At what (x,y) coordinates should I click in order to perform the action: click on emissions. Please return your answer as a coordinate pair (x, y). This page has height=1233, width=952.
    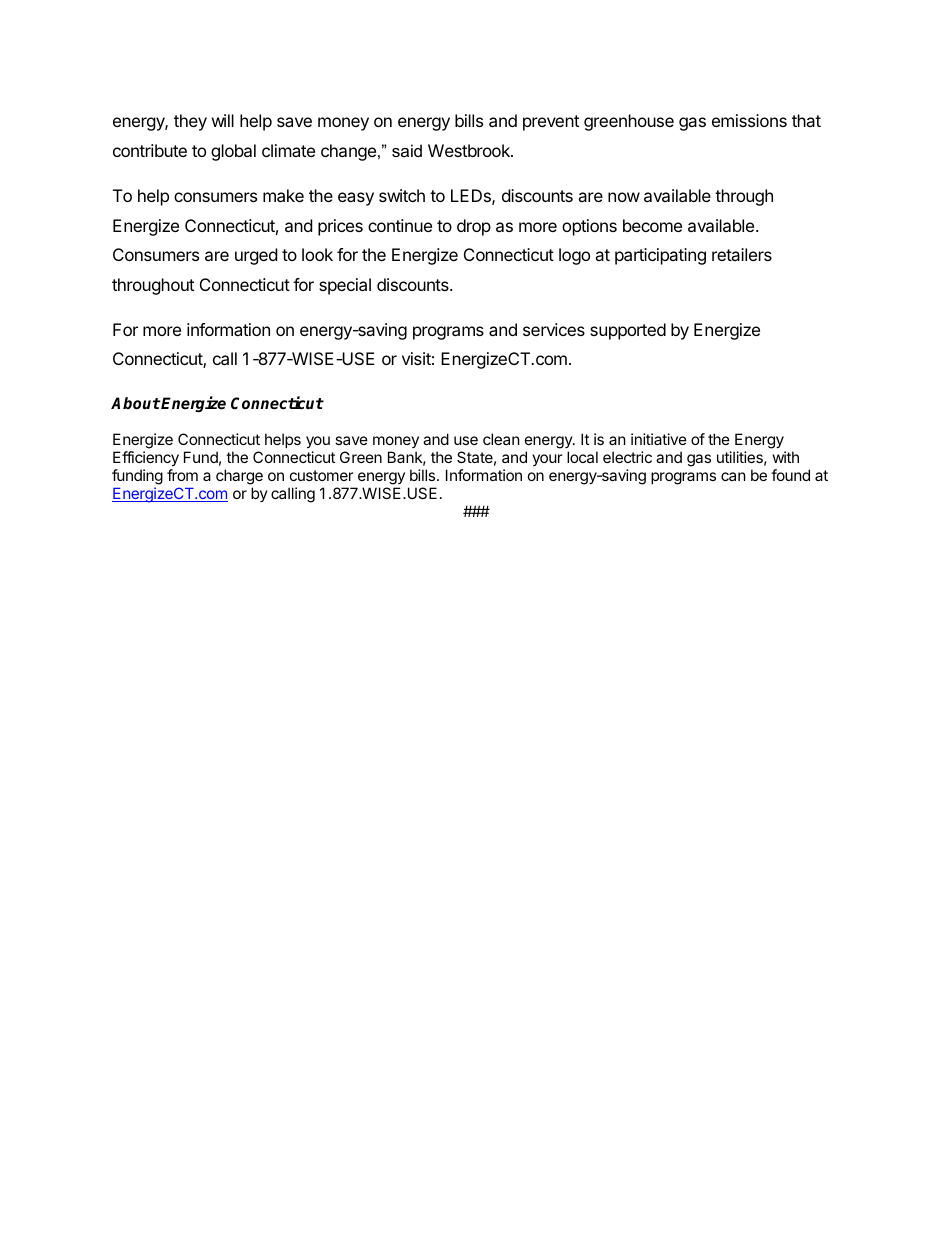
    Looking at the image, I should click on (749, 120).
